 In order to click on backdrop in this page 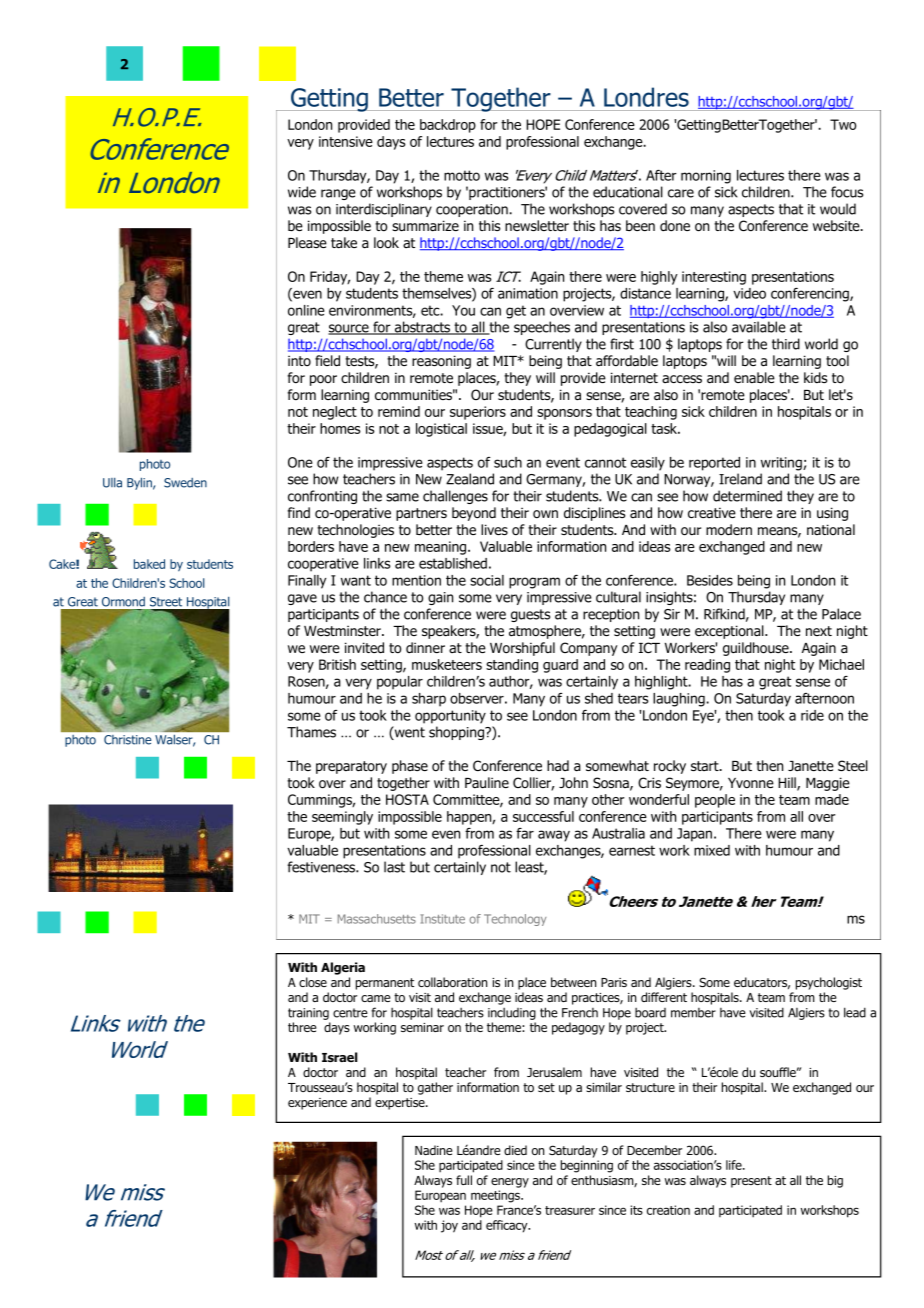, I will do `click(448, 126)`.
